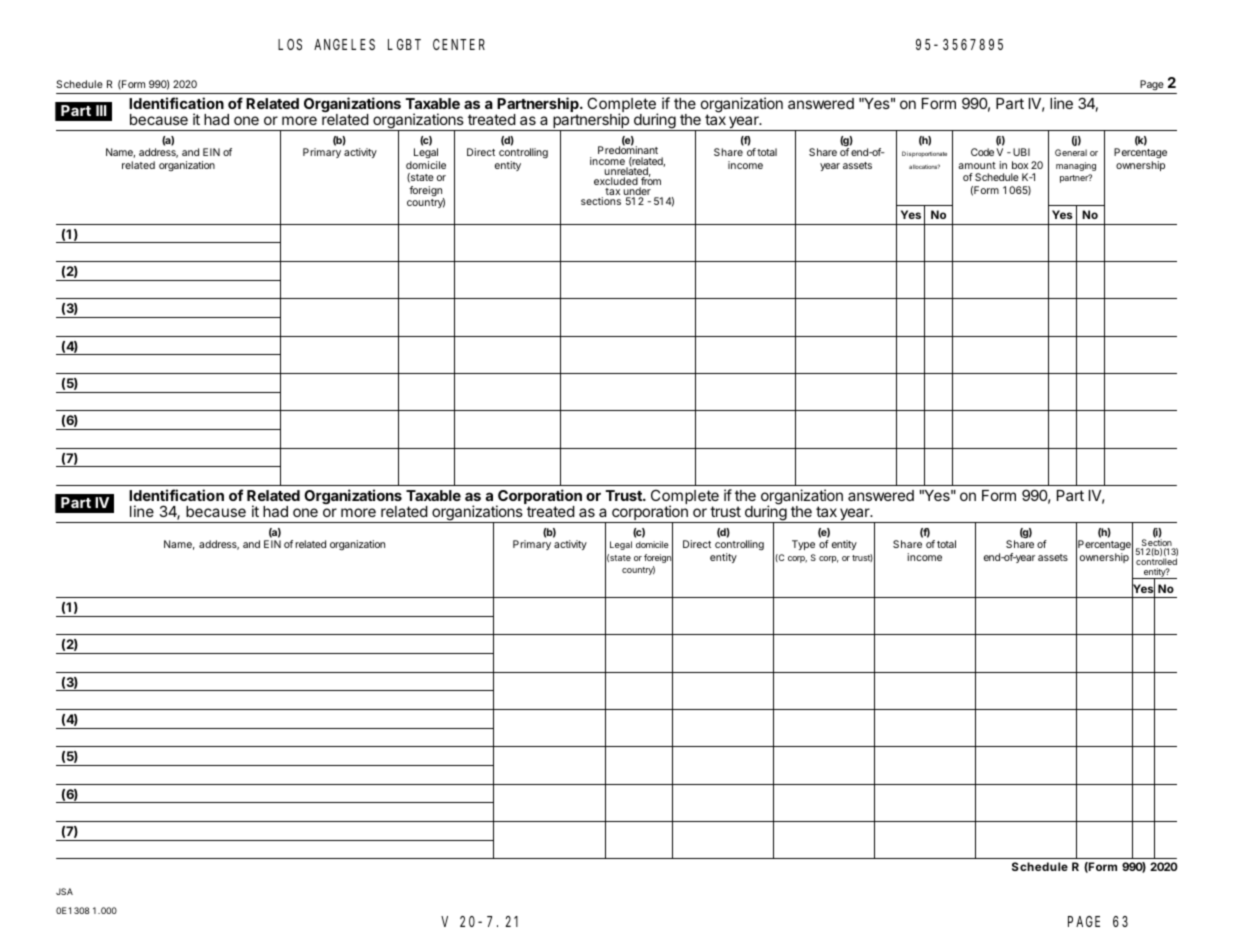 This screenshot has height=952, width=1233. Describe the element at coordinates (803, 545) in the screenshot. I see `Type` at that location.
